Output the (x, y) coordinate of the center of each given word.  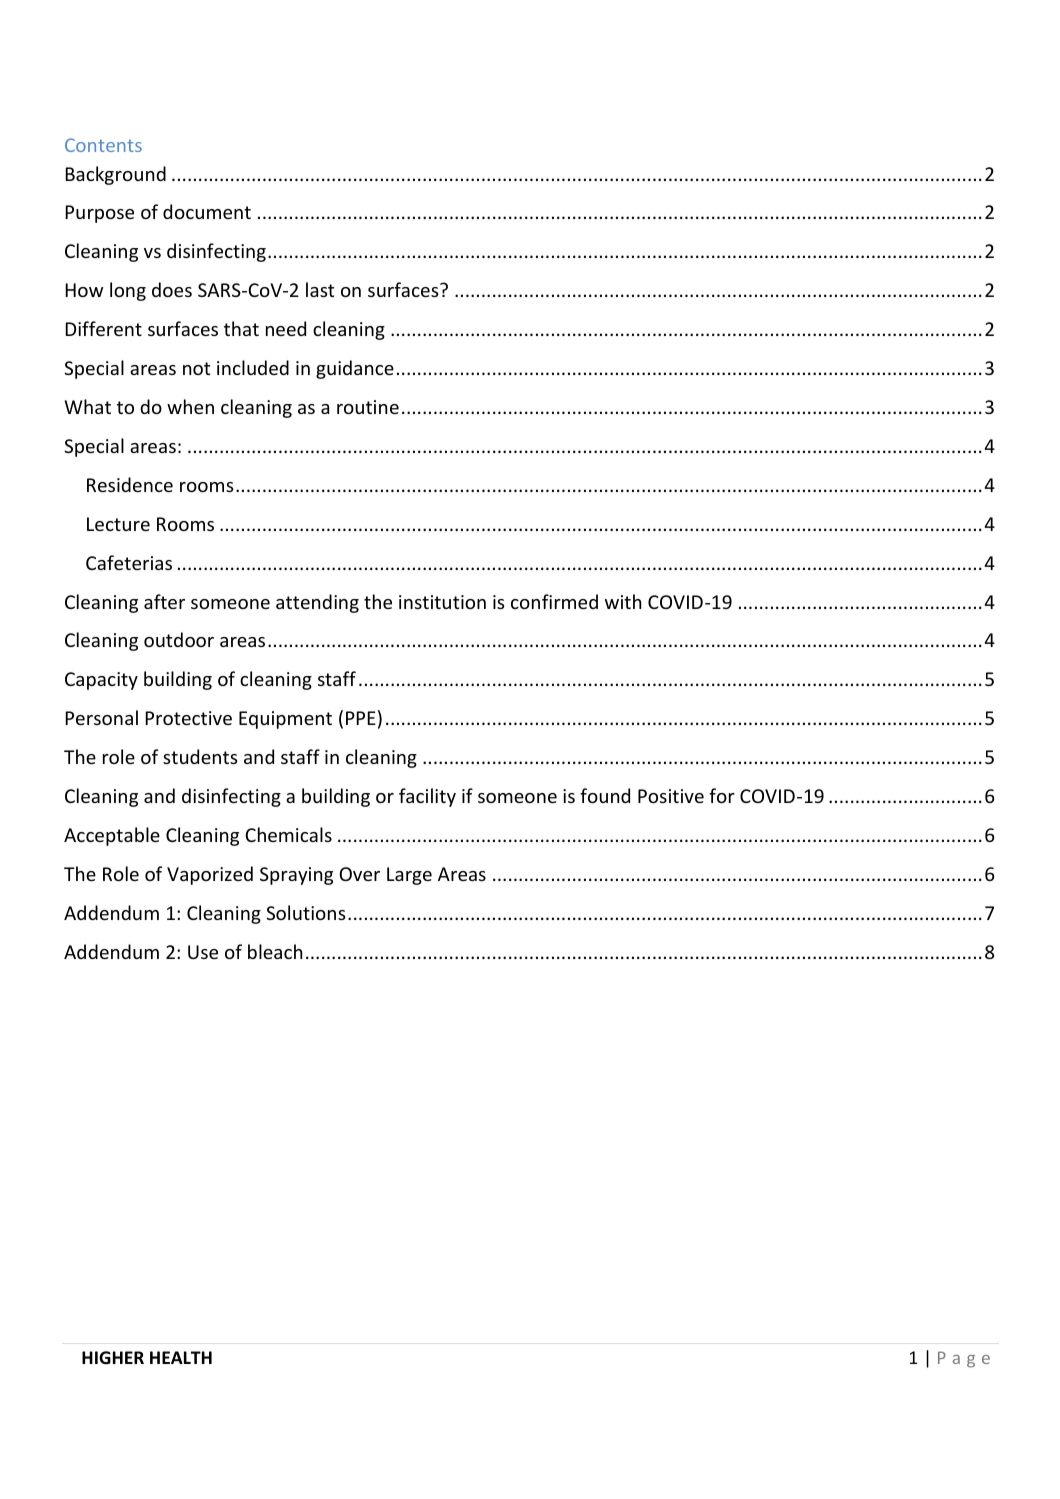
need (286, 328)
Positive (671, 796)
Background (115, 175)
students (200, 756)
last (320, 289)
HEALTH (181, 1357)
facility (427, 797)
